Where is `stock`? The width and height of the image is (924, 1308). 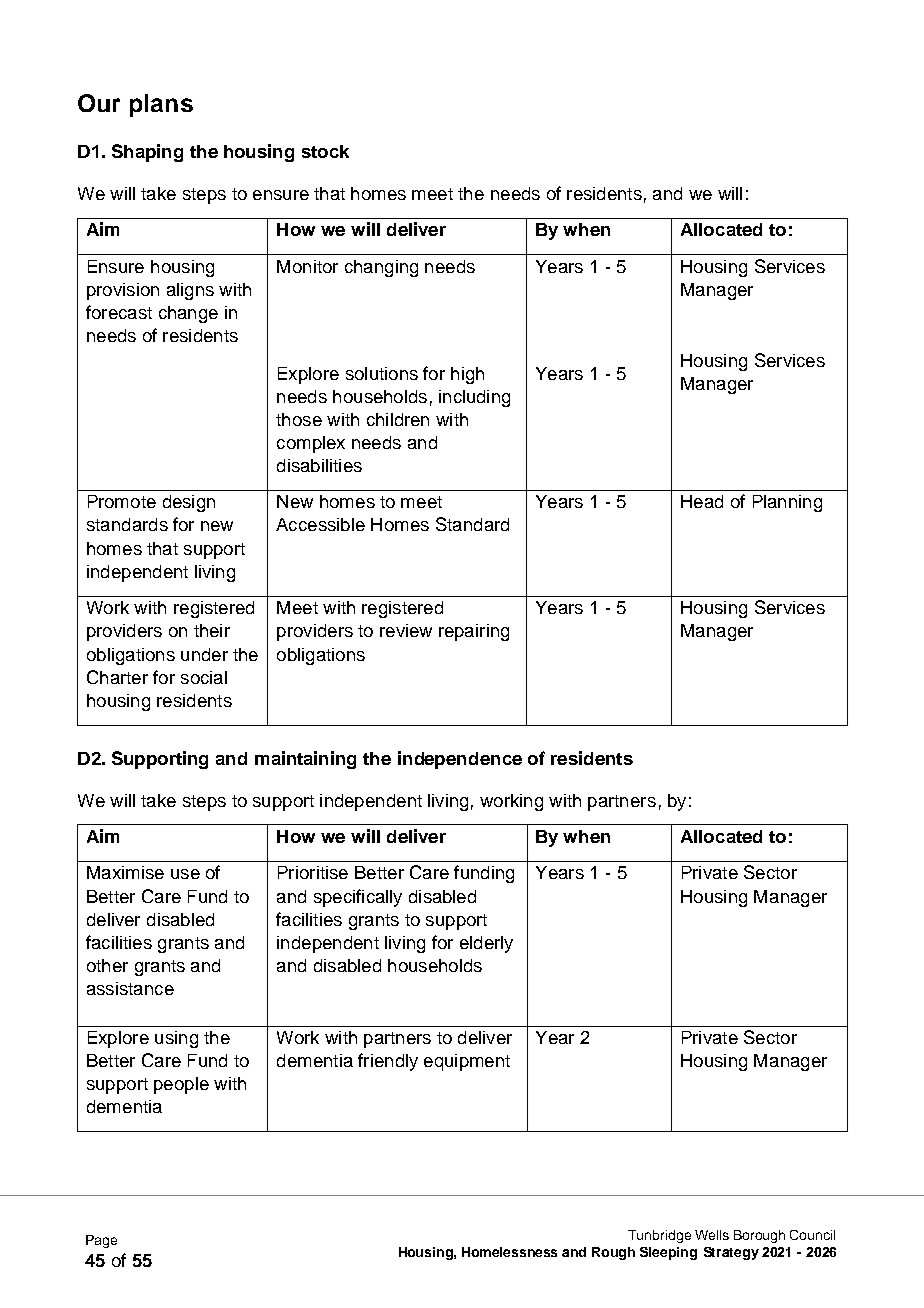 stock is located at coordinates (325, 151).
